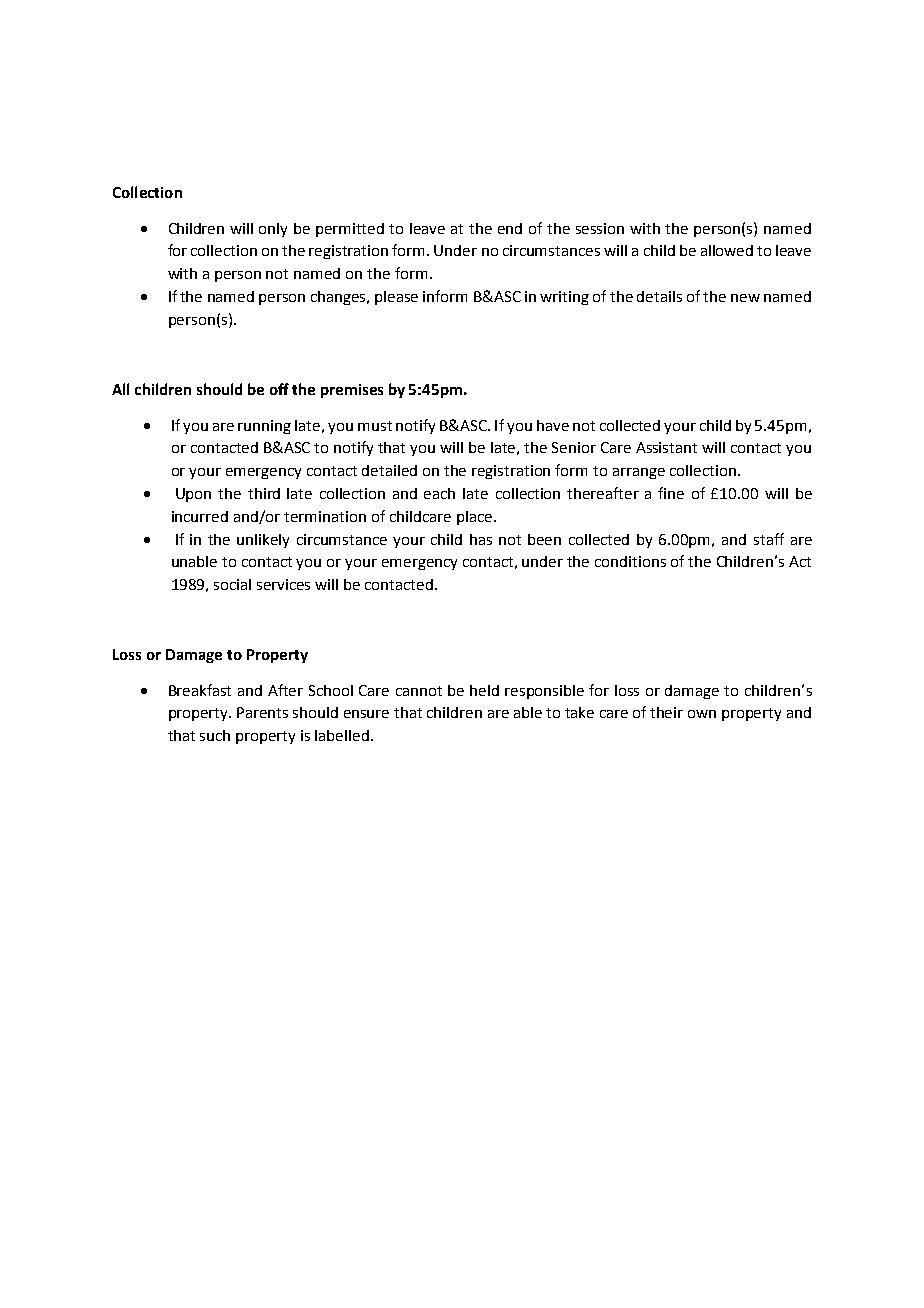 The height and width of the screenshot is (1308, 924). What do you see at coordinates (745, 298) in the screenshot?
I see `new` at bounding box center [745, 298].
